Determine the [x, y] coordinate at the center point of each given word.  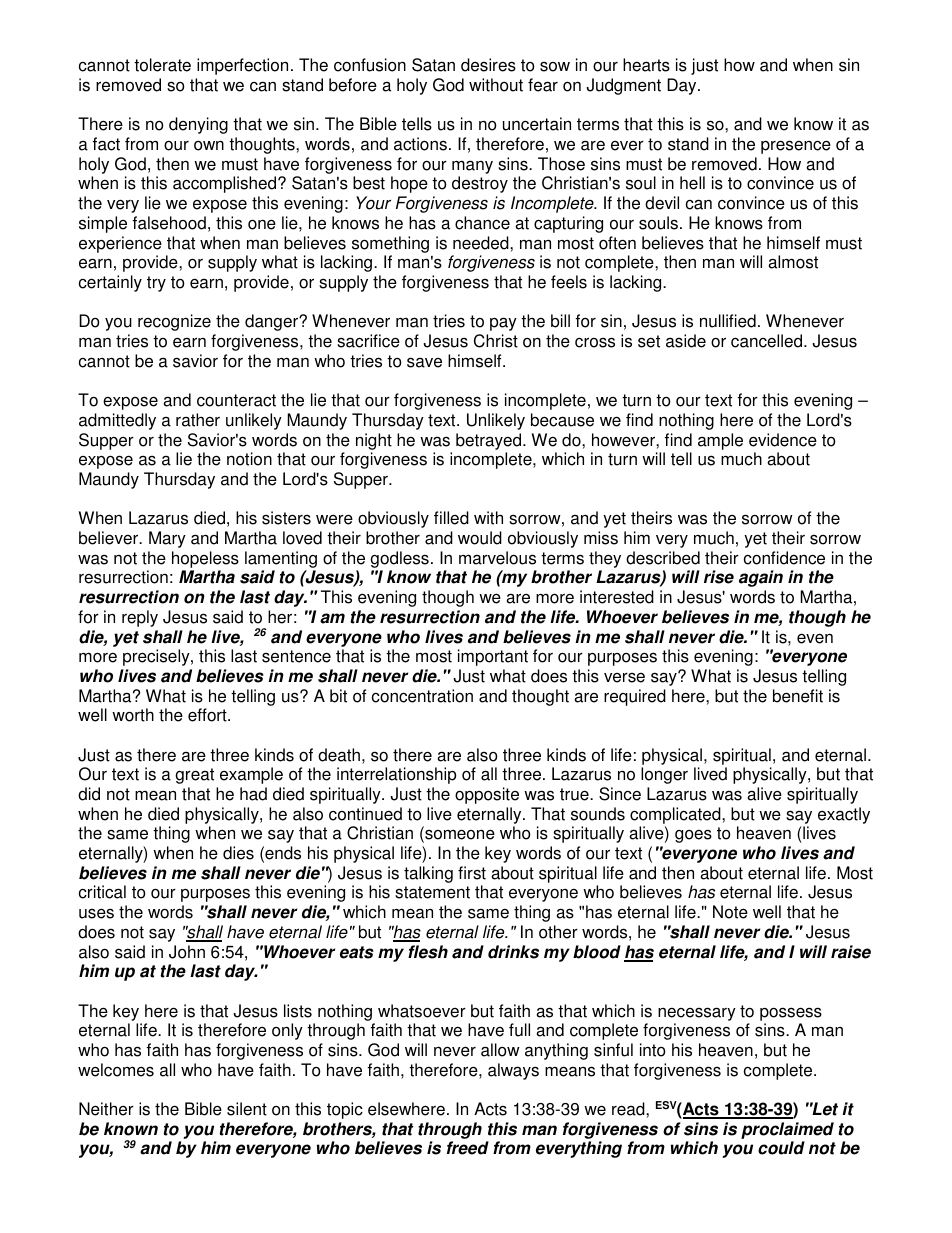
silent [247, 1109]
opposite [487, 795]
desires [488, 65]
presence [796, 147]
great [194, 776]
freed [468, 1148]
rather [198, 420]
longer [664, 775]
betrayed [490, 441]
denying [198, 125]
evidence [783, 440]
